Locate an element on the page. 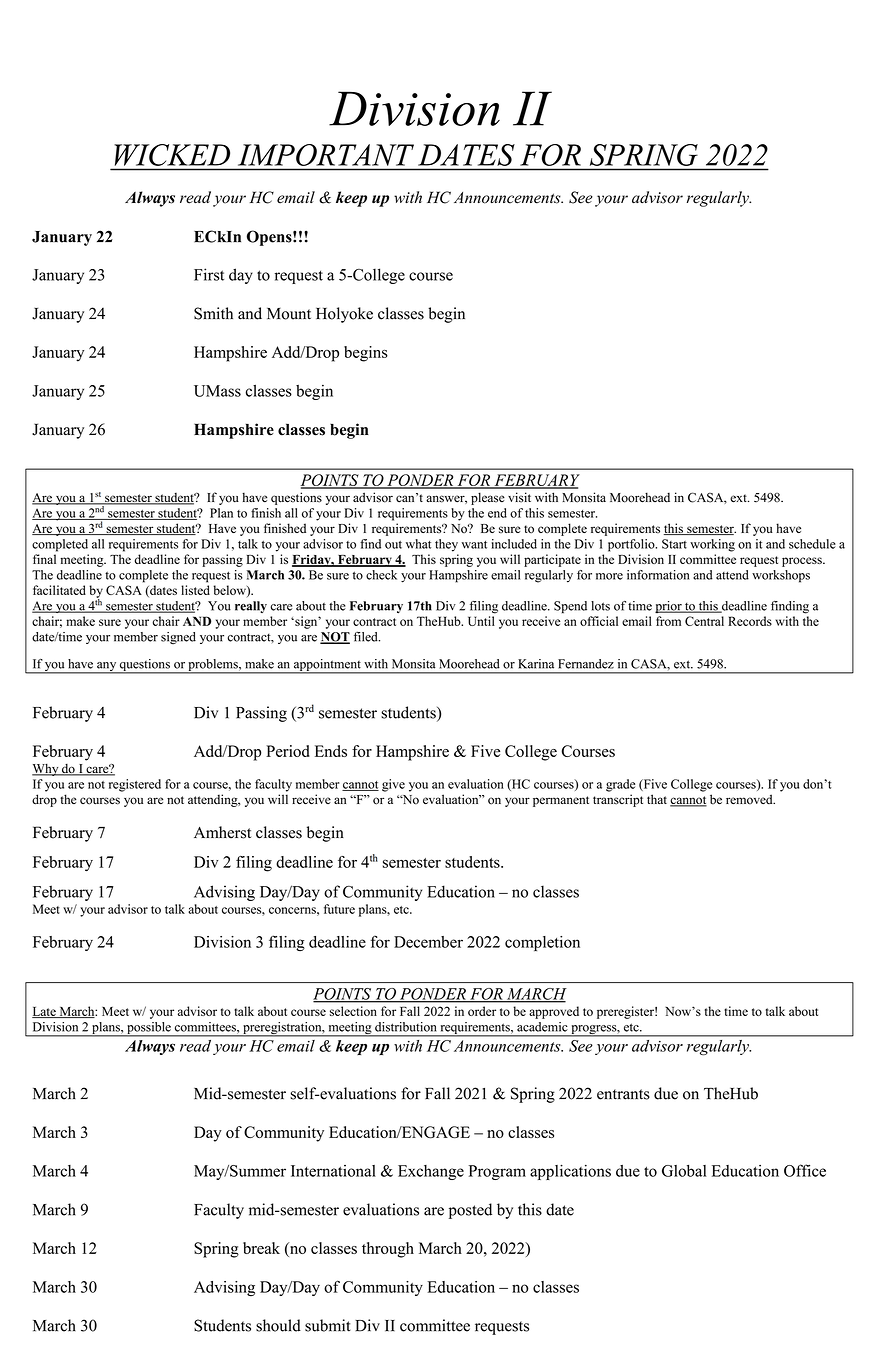  Central is located at coordinates (704, 621).
